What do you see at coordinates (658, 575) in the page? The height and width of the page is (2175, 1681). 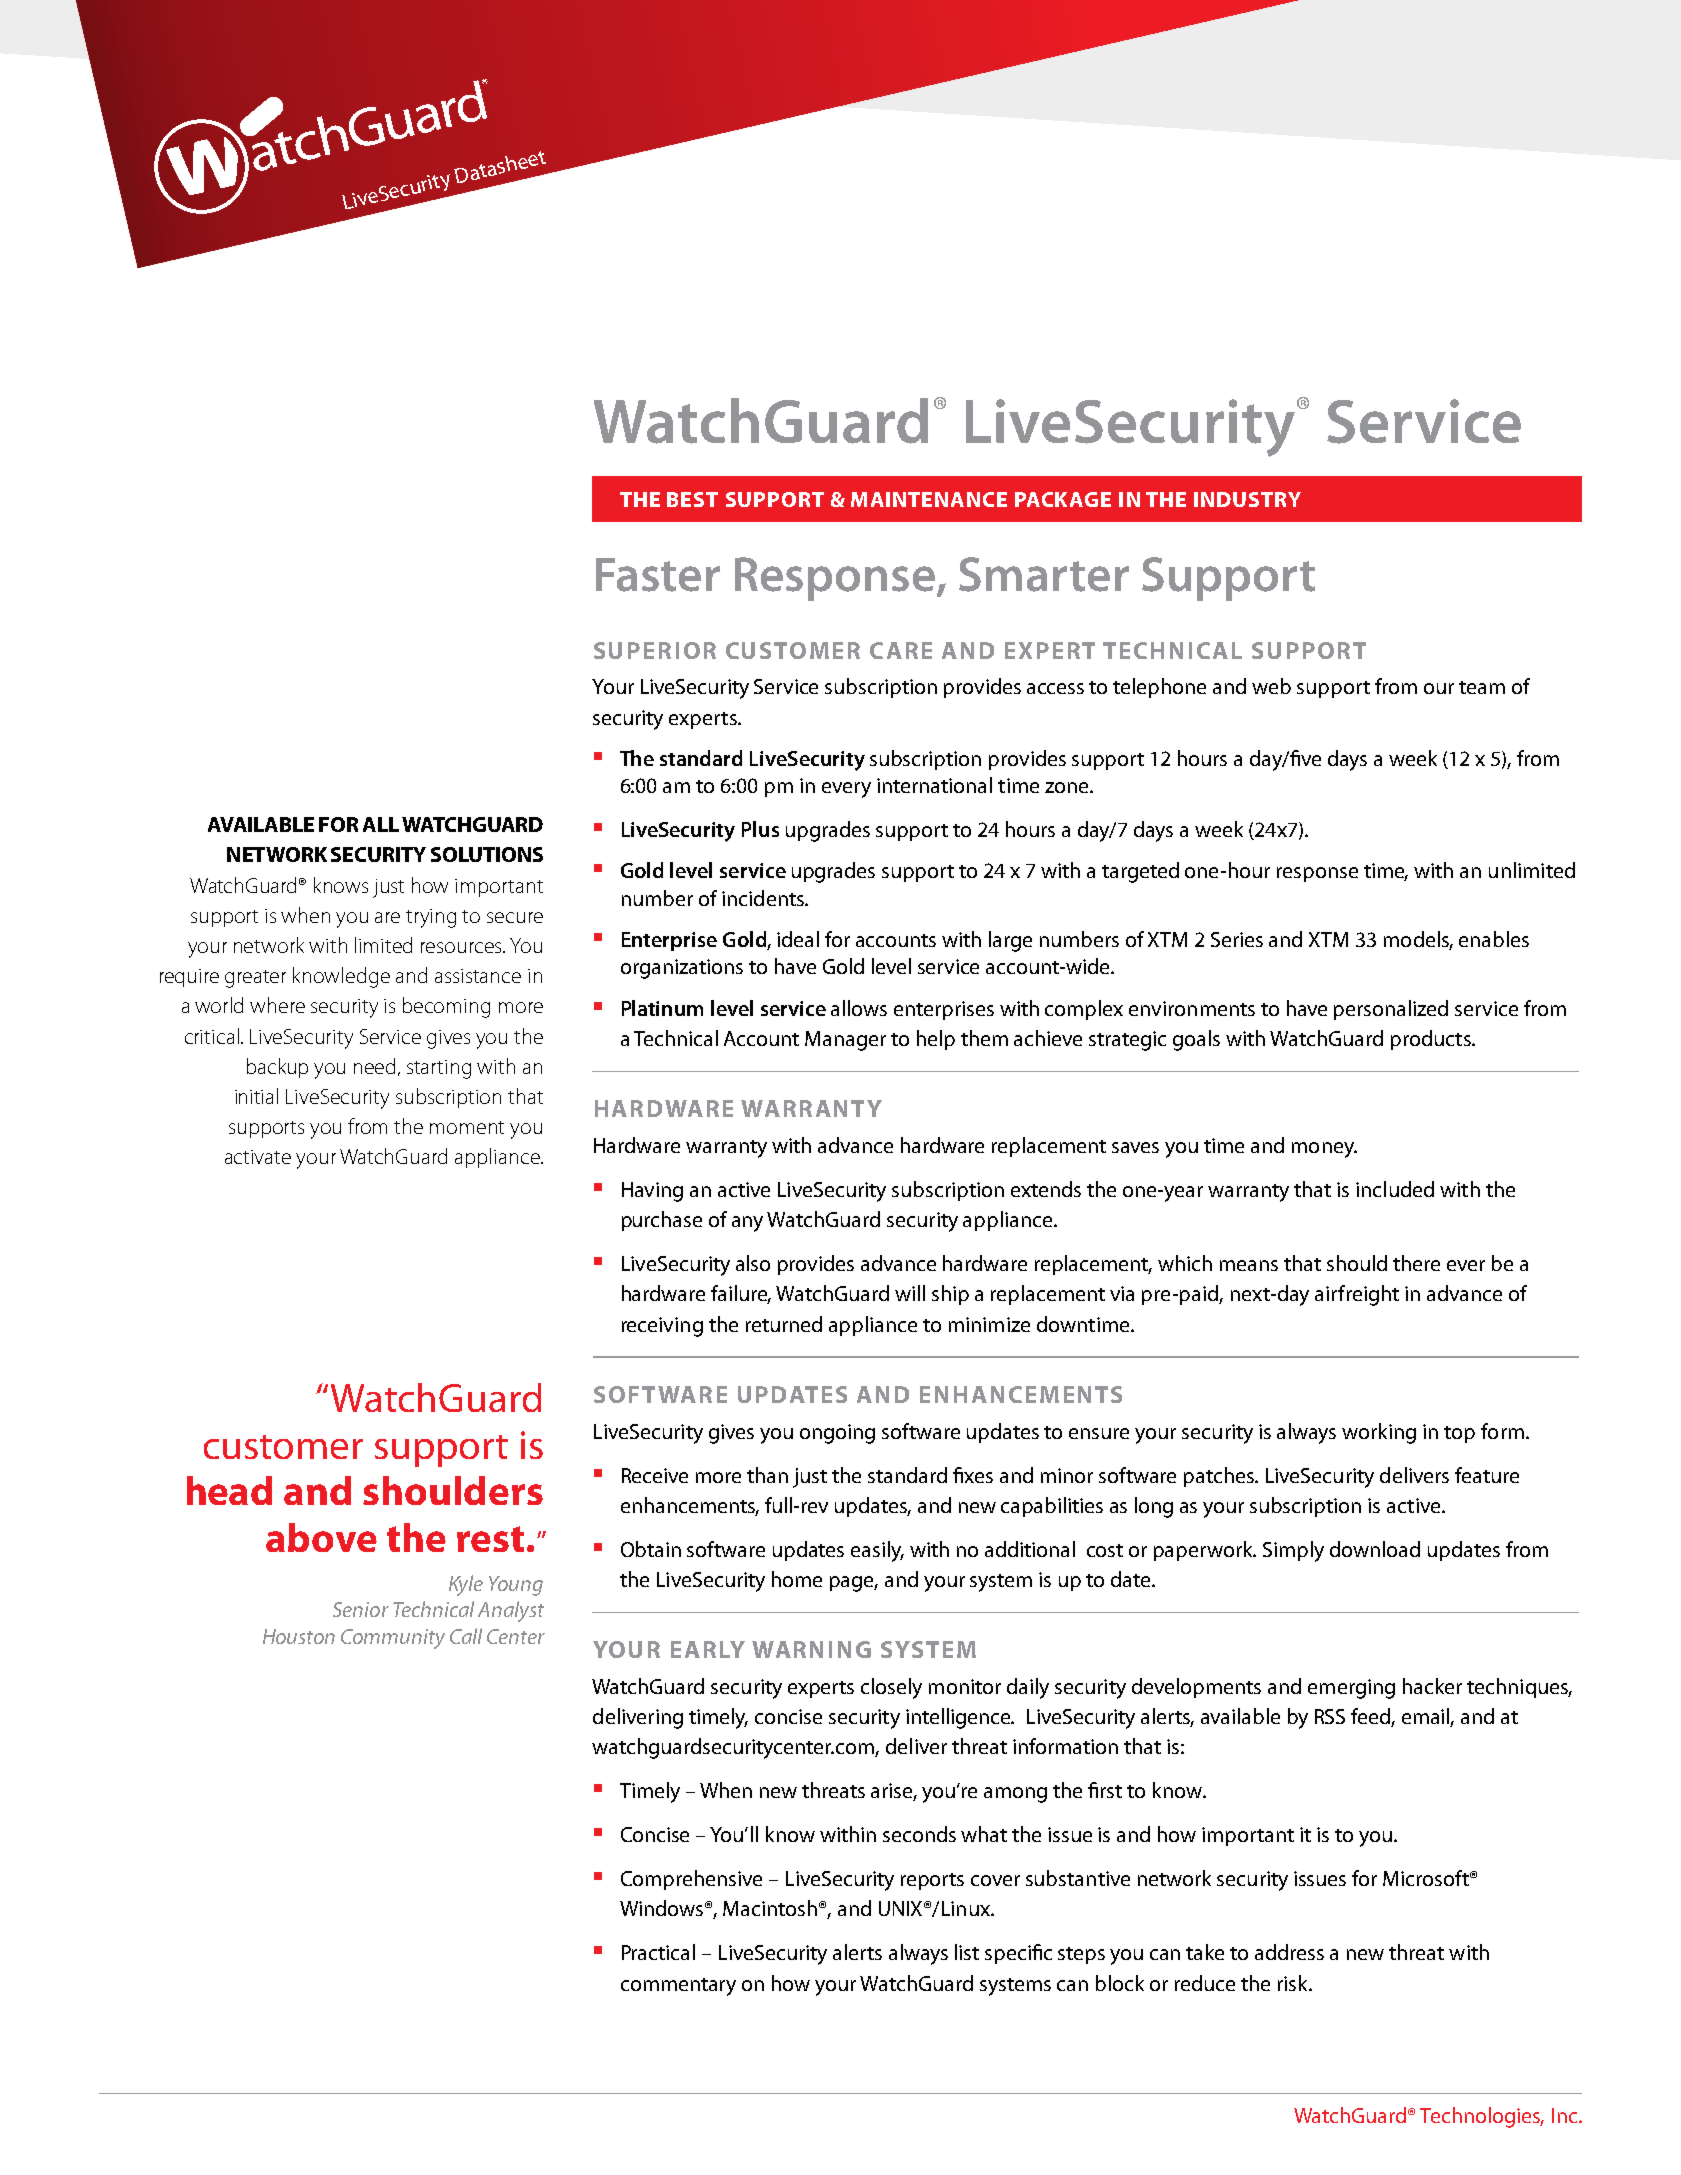 I see `Faster` at bounding box center [658, 575].
